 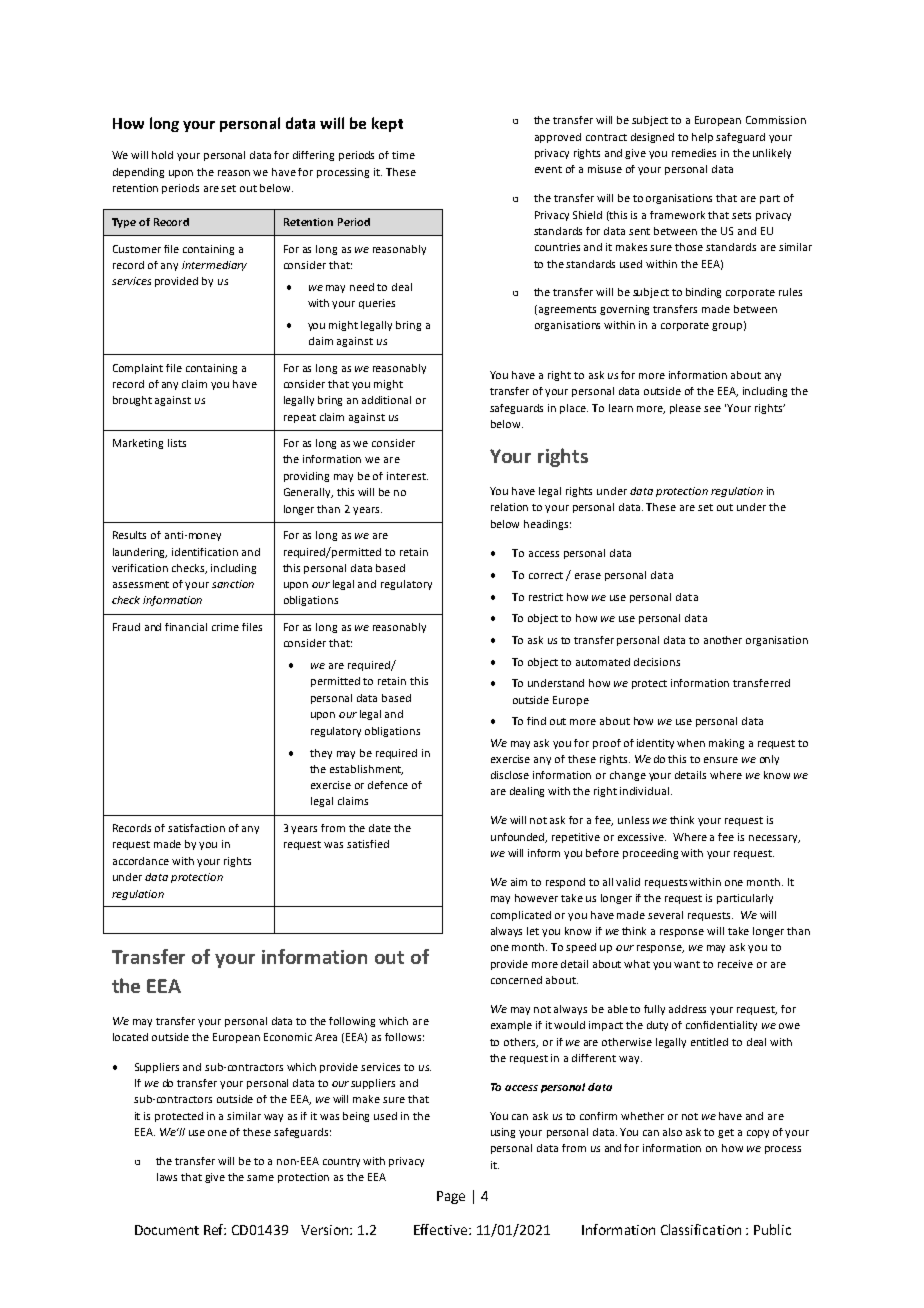 What do you see at coordinates (516, 980) in the screenshot?
I see `concerned` at bounding box center [516, 980].
